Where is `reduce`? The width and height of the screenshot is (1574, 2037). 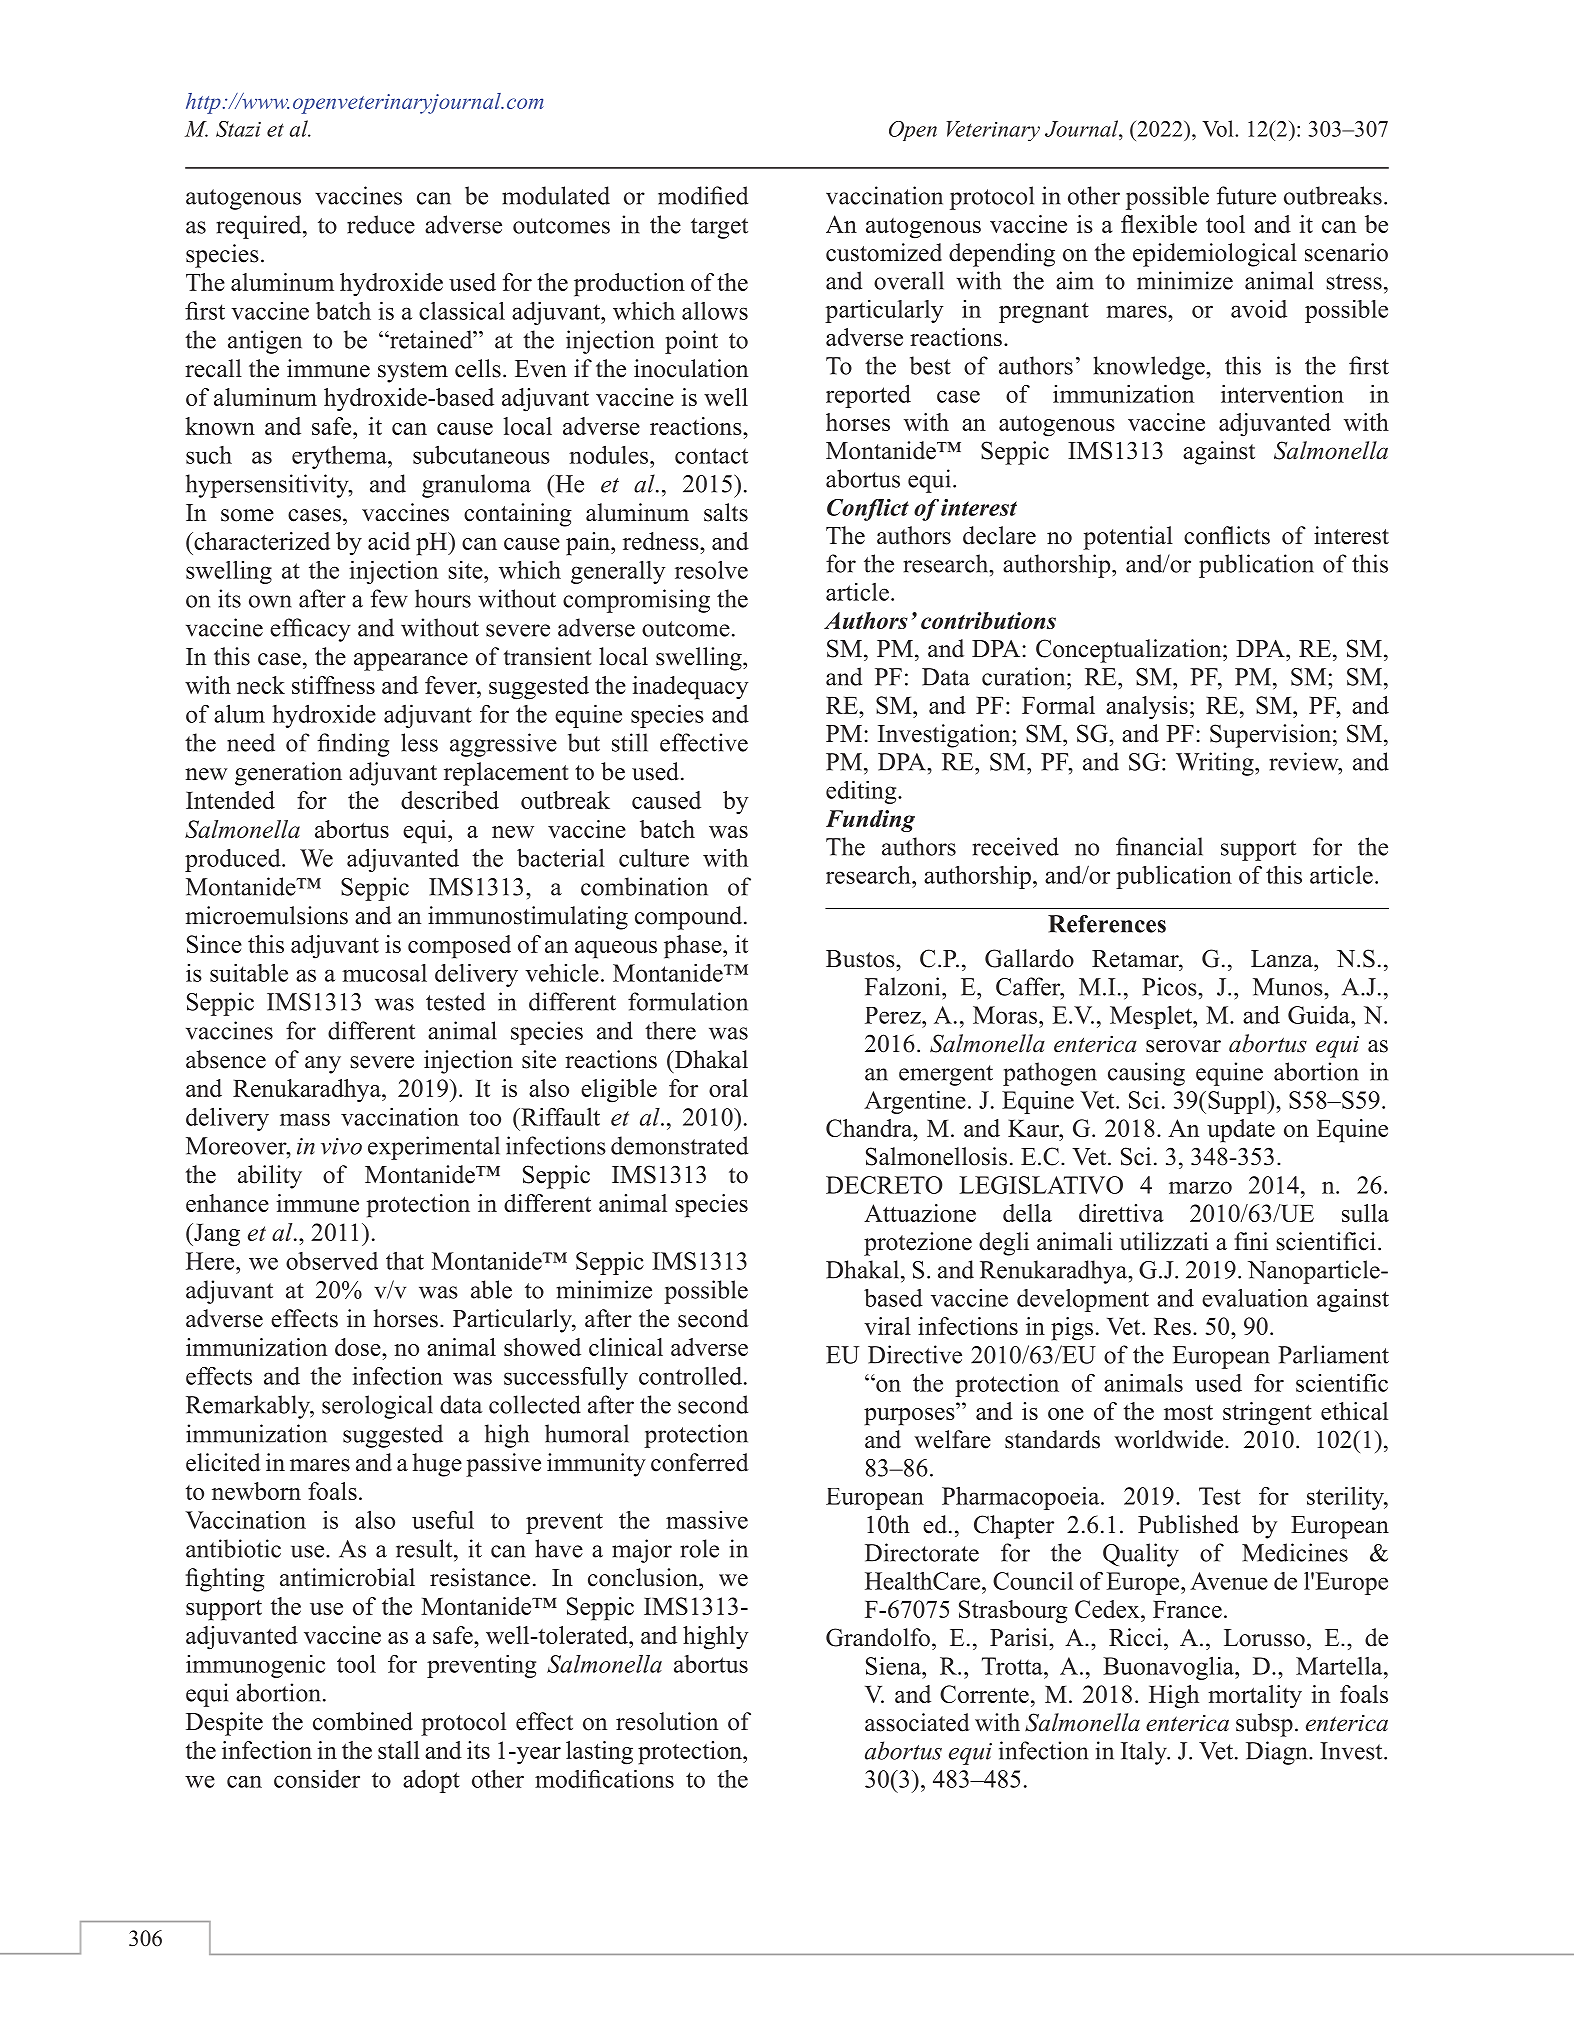 reduce is located at coordinates (381, 224).
